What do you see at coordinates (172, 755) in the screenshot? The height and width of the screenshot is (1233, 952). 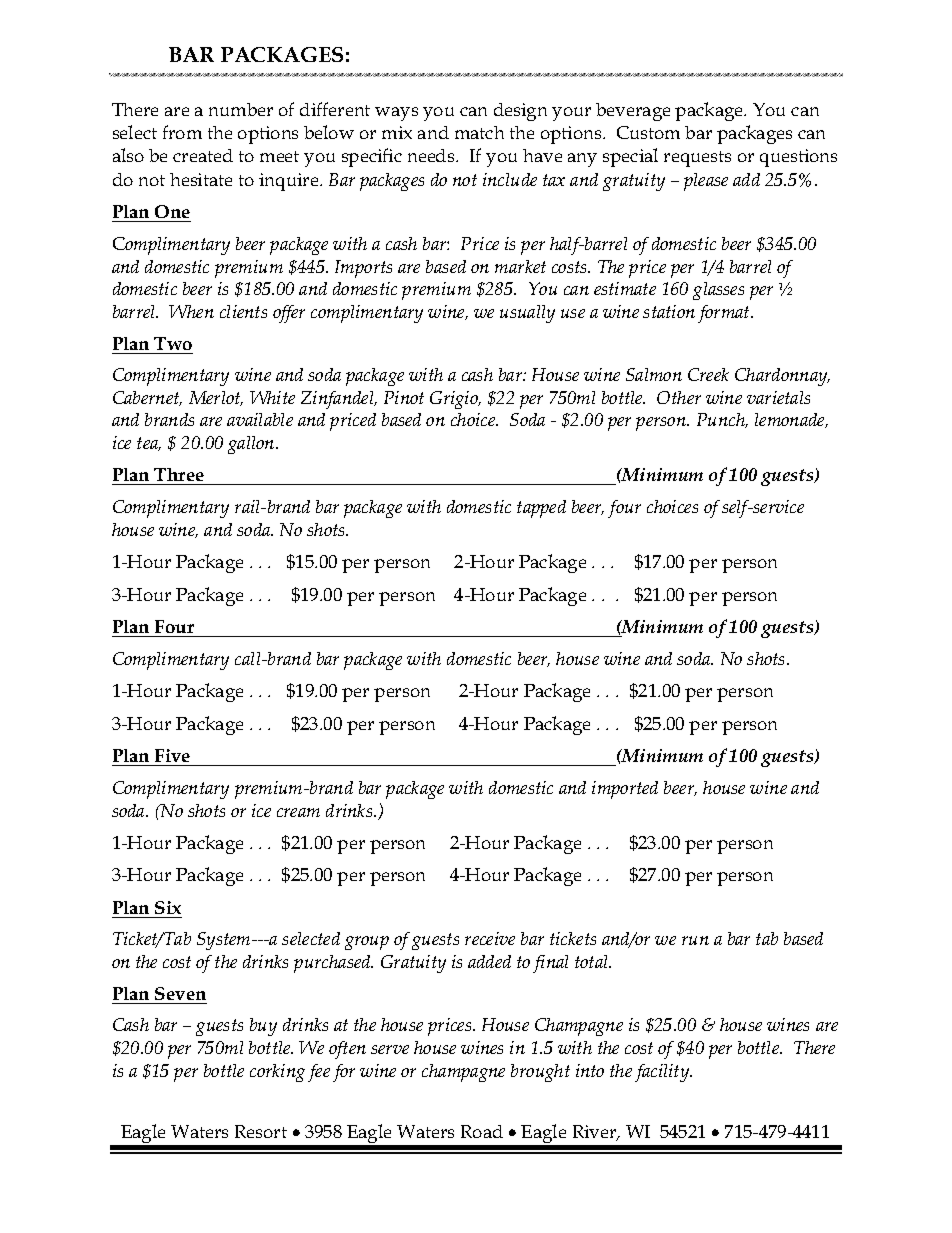 I see `Five` at bounding box center [172, 755].
